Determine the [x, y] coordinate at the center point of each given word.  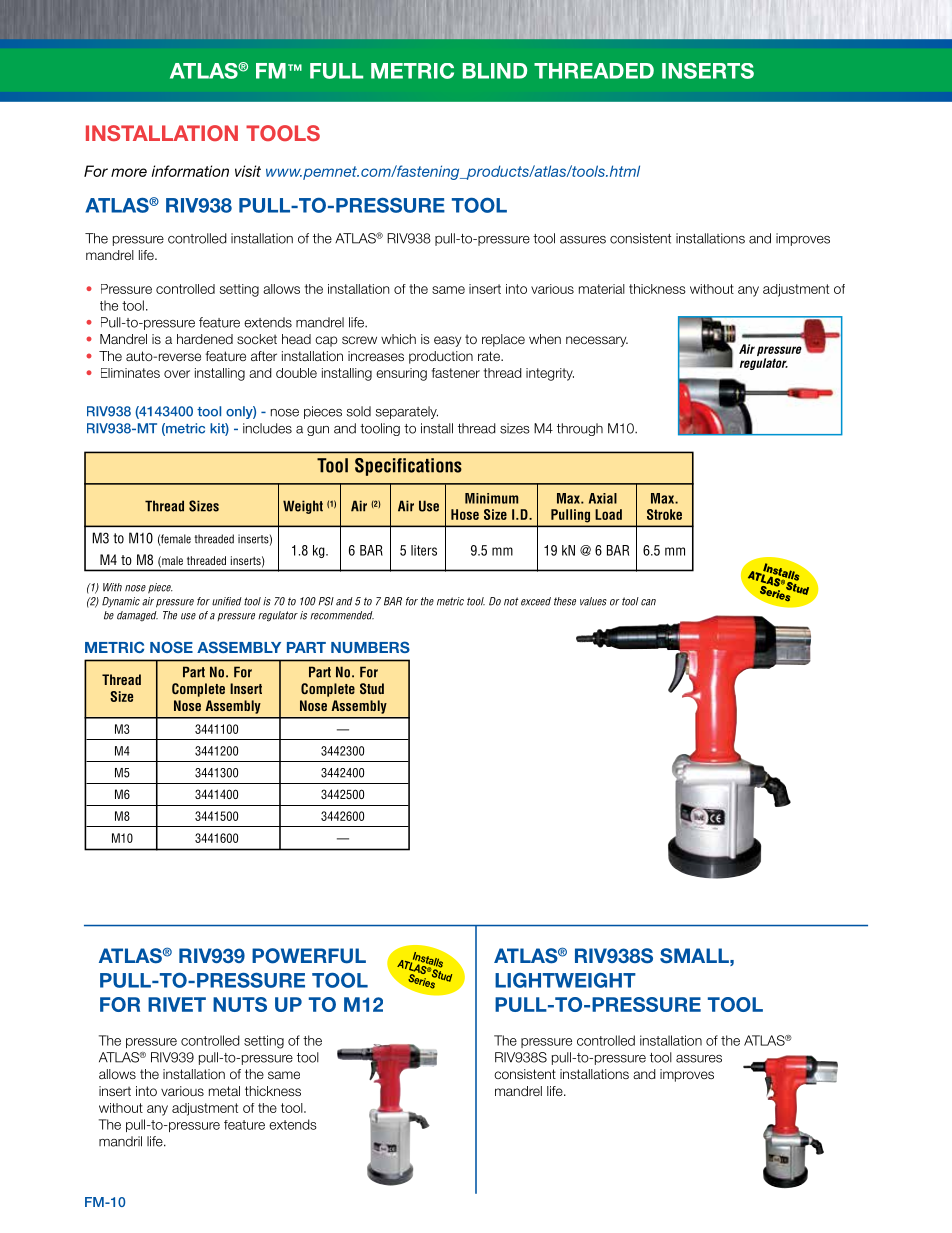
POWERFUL [309, 956]
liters [424, 550]
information [190, 171]
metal [224, 1091]
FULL [336, 71]
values [593, 601]
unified [227, 601]
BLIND [495, 71]
